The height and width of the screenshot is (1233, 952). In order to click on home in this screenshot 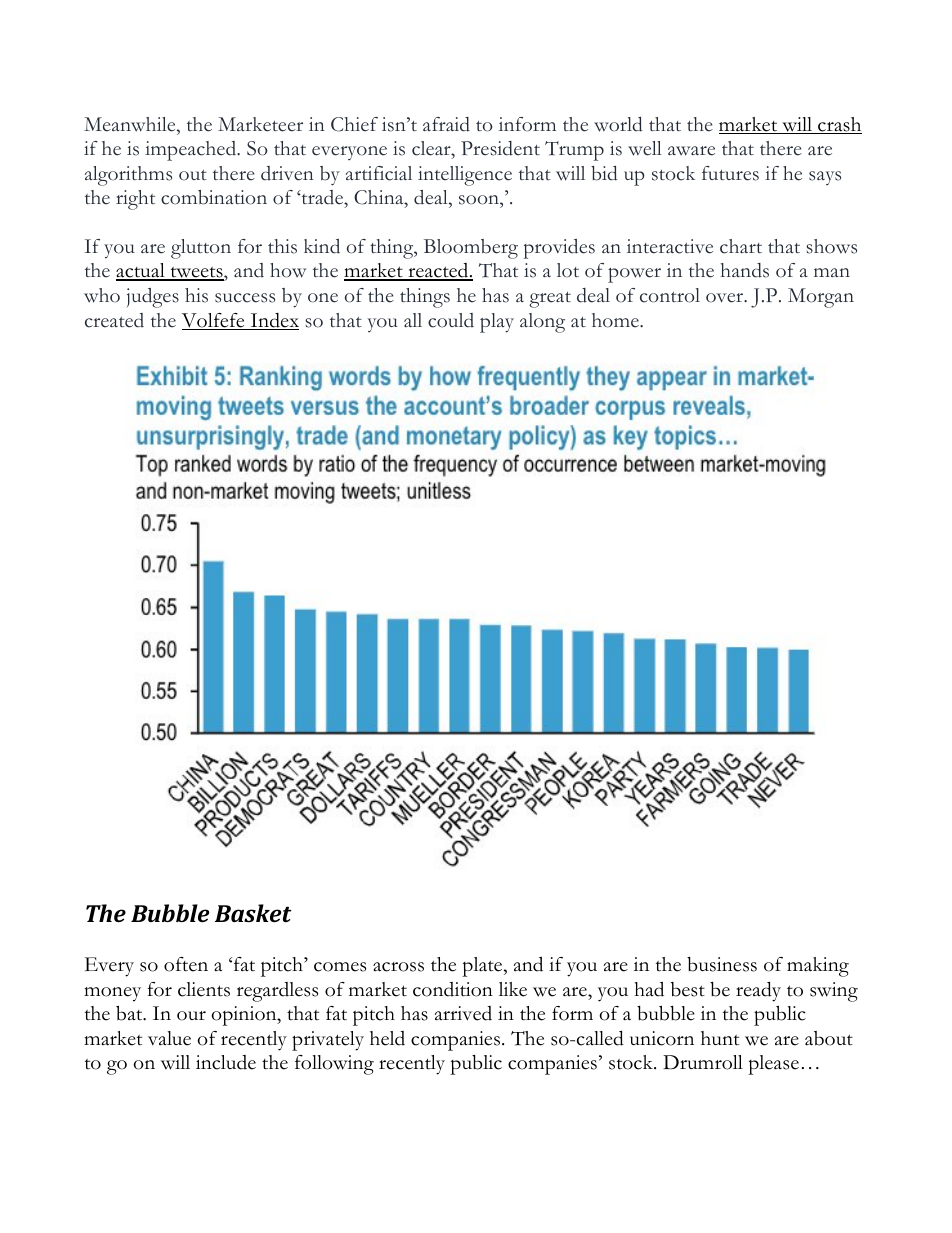, I will do `click(616, 320)`.
